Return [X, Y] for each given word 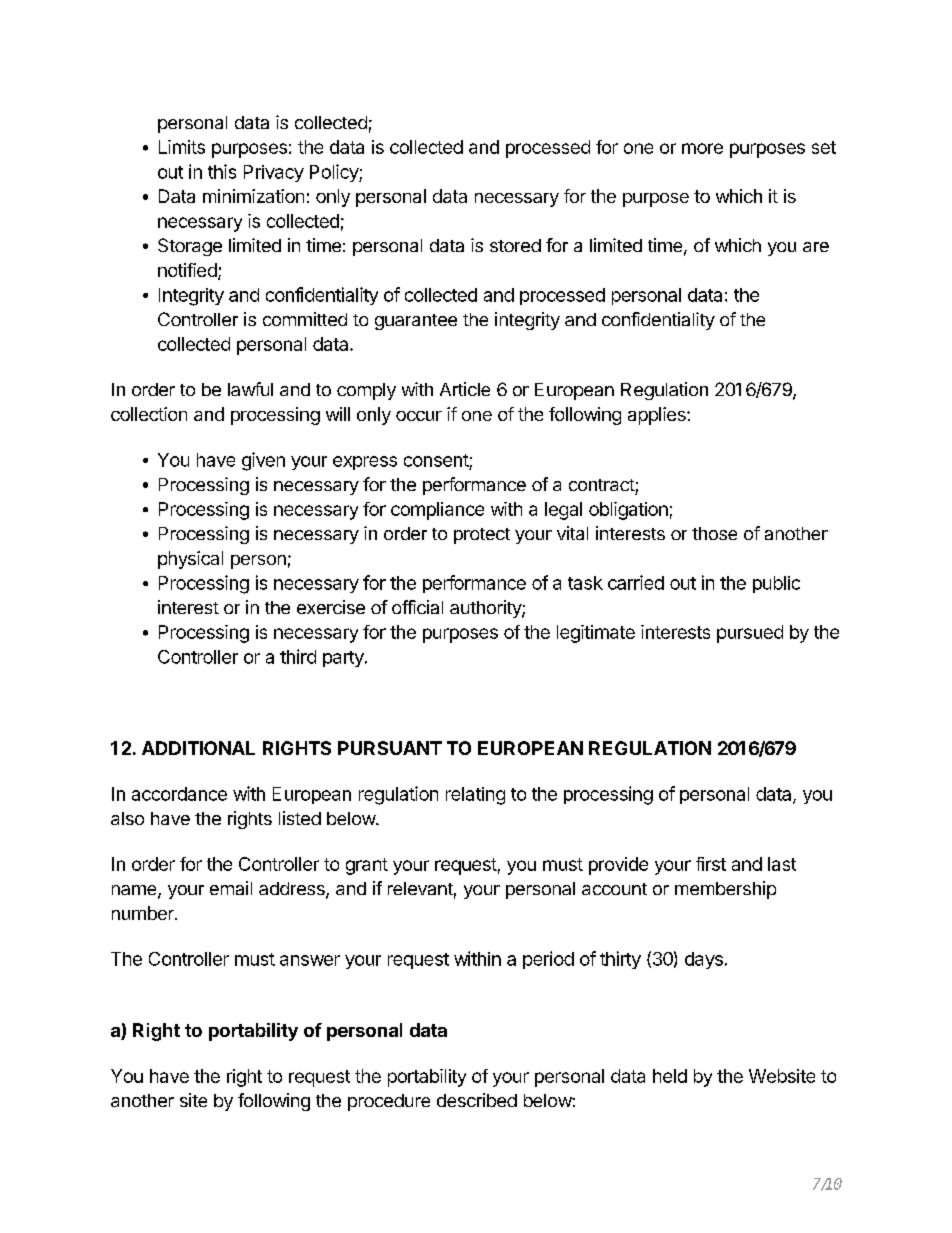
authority [486, 609]
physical [190, 560]
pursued [750, 634]
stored [515, 245]
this [222, 171]
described [477, 1100]
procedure [389, 1102]
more [702, 148]
